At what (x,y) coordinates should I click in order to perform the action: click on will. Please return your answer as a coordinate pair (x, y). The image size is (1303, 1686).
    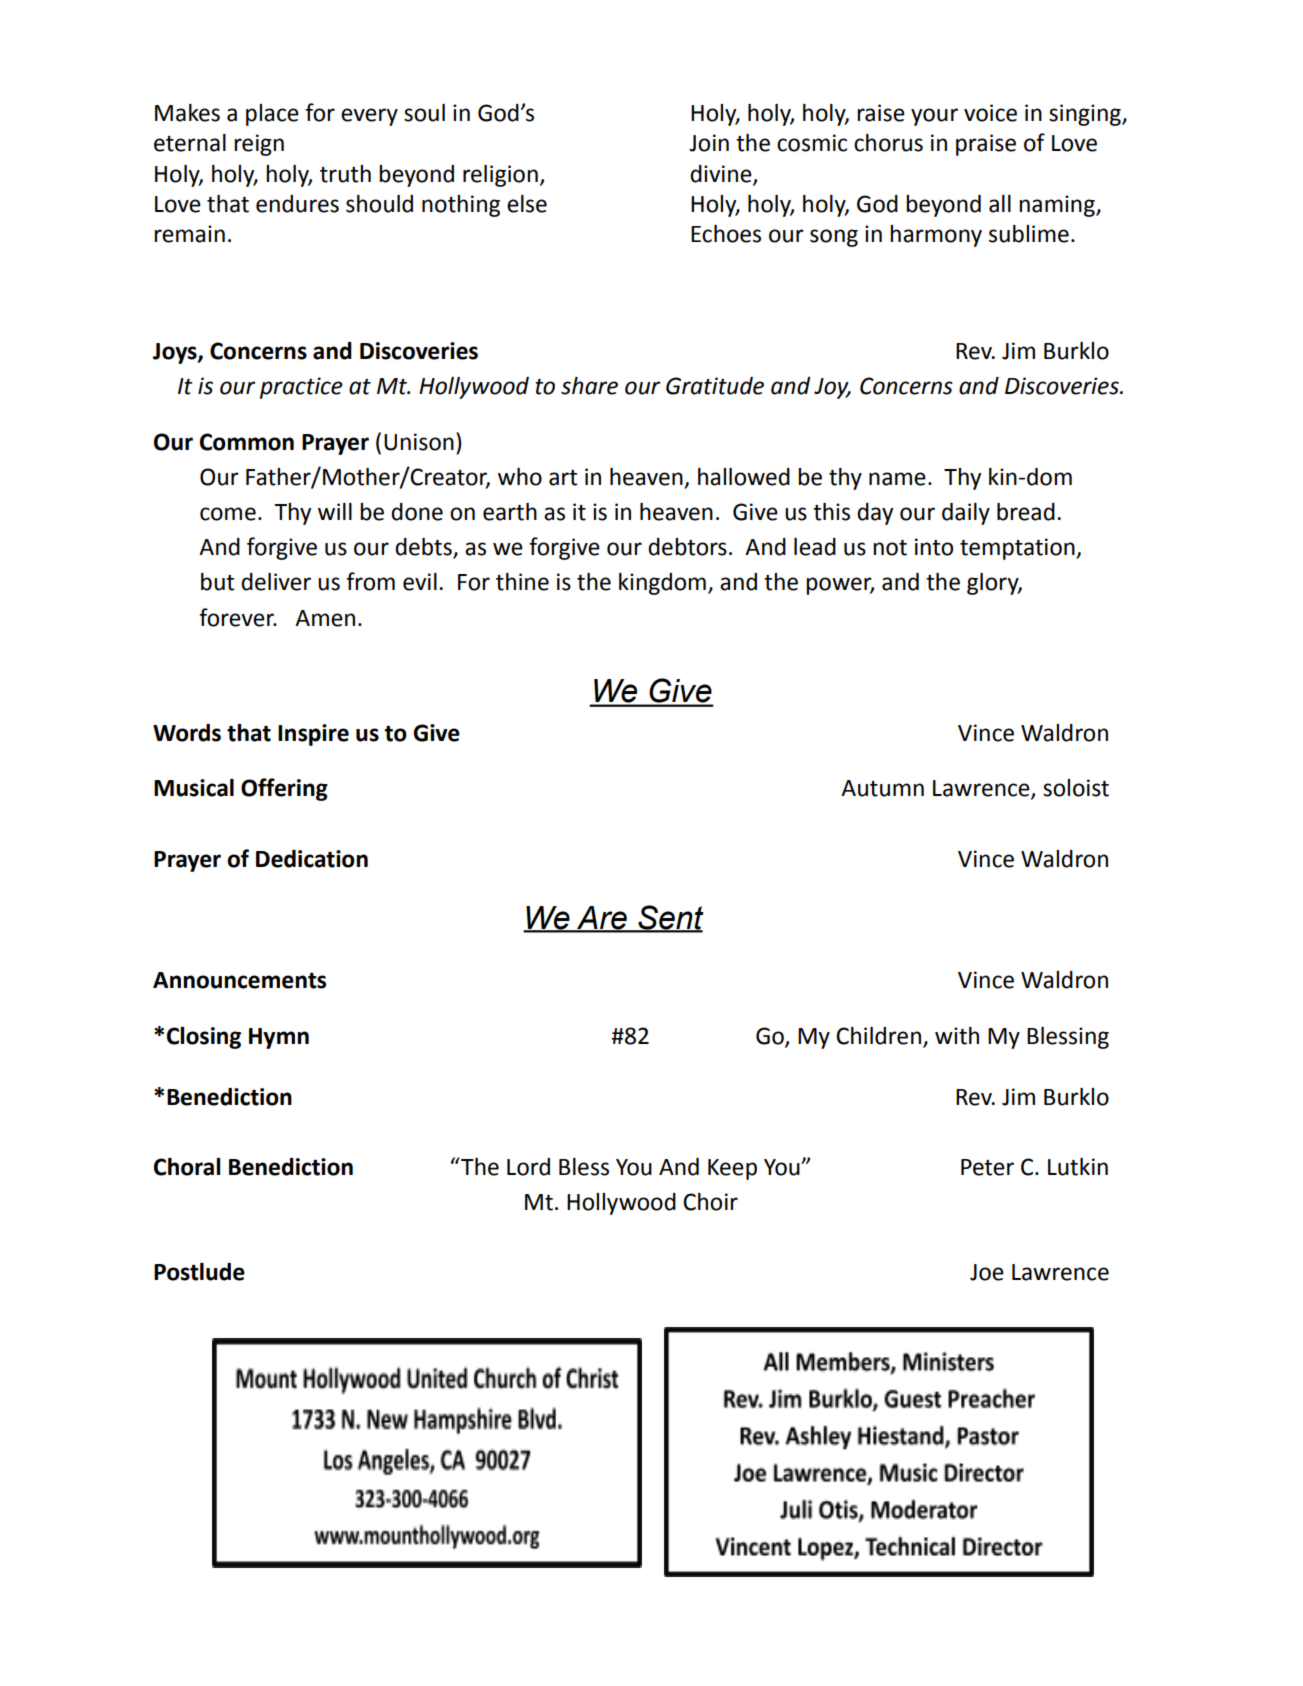
    Looking at the image, I should click on (335, 511).
